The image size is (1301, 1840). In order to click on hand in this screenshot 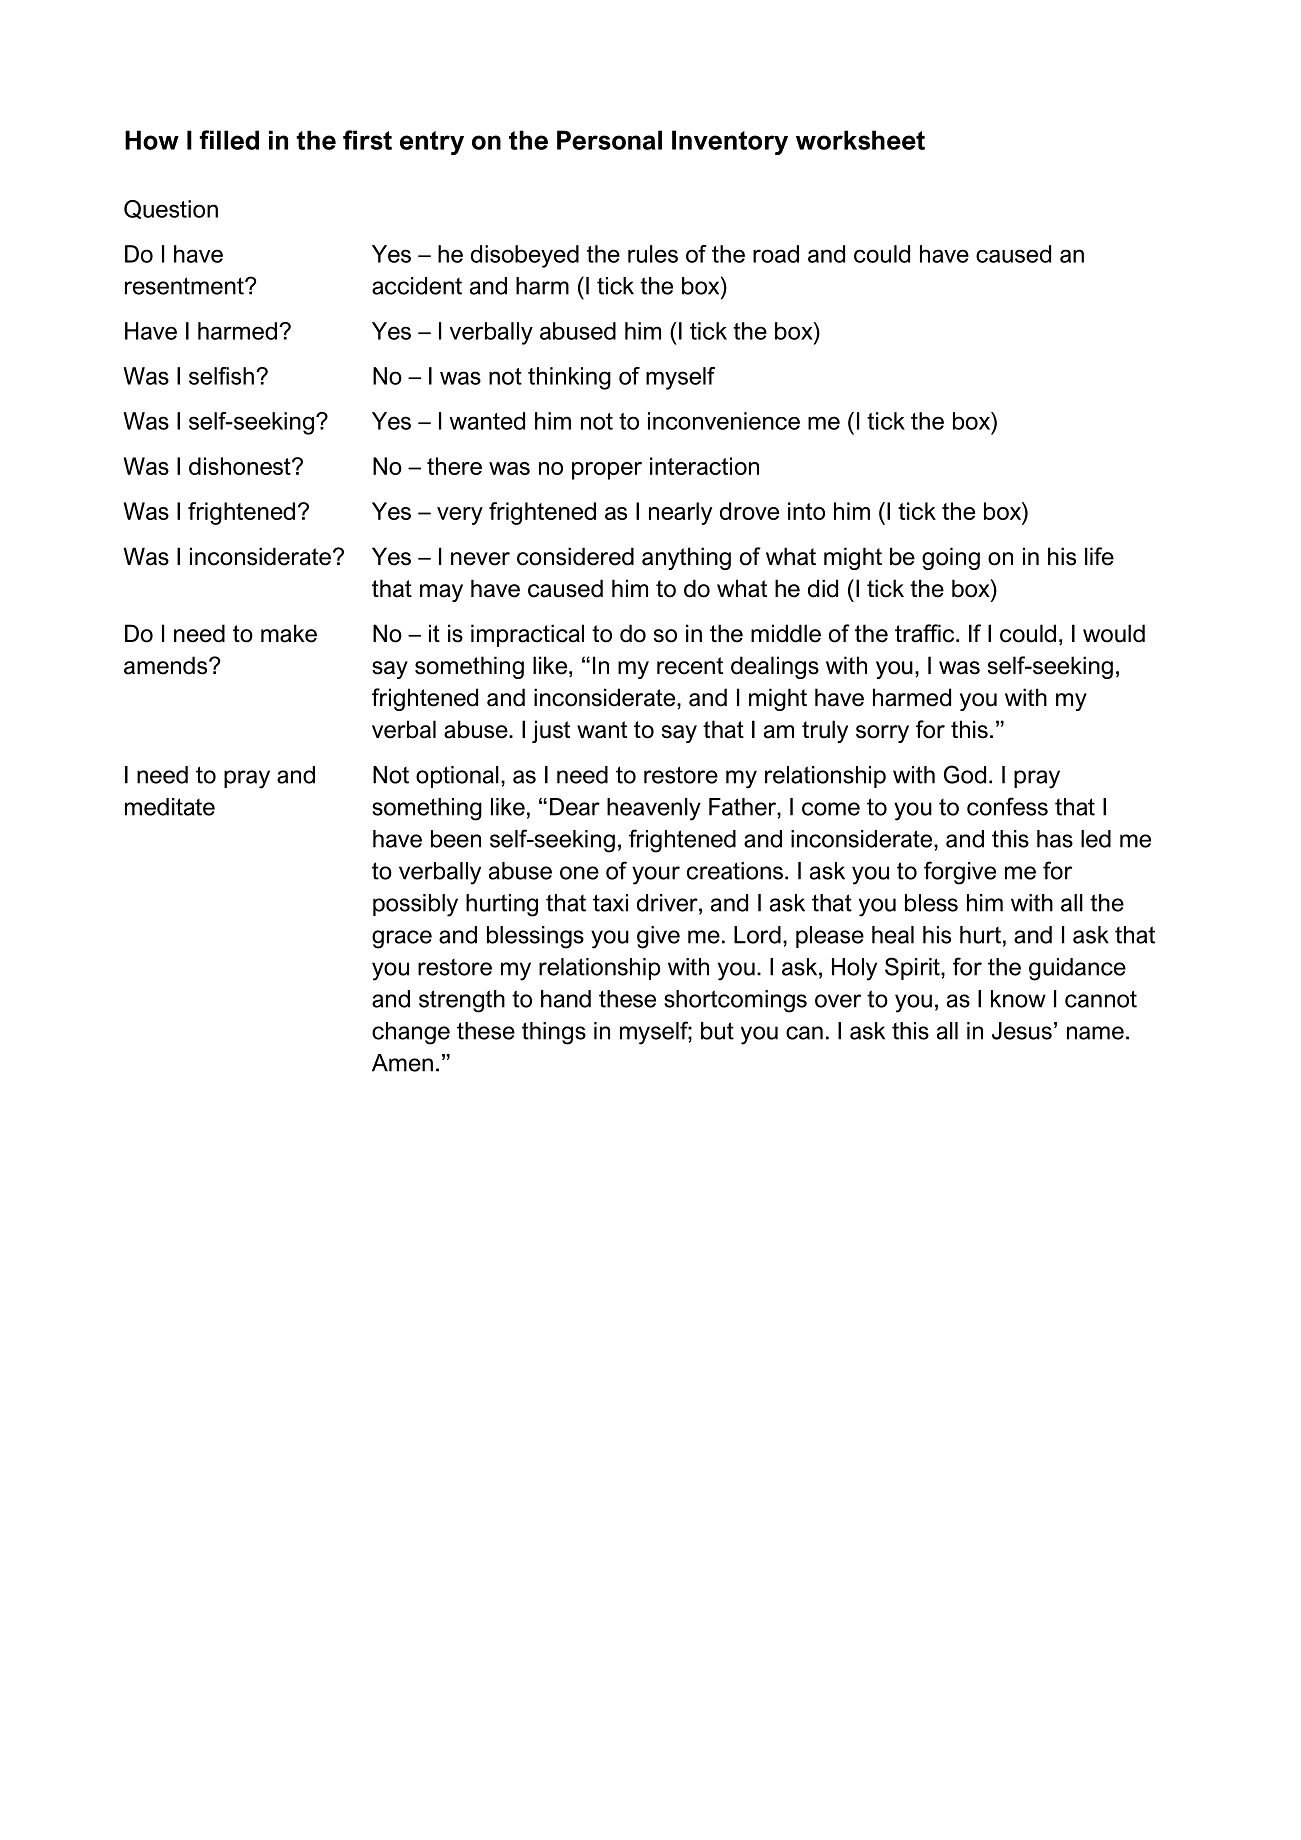, I will do `click(566, 999)`.
